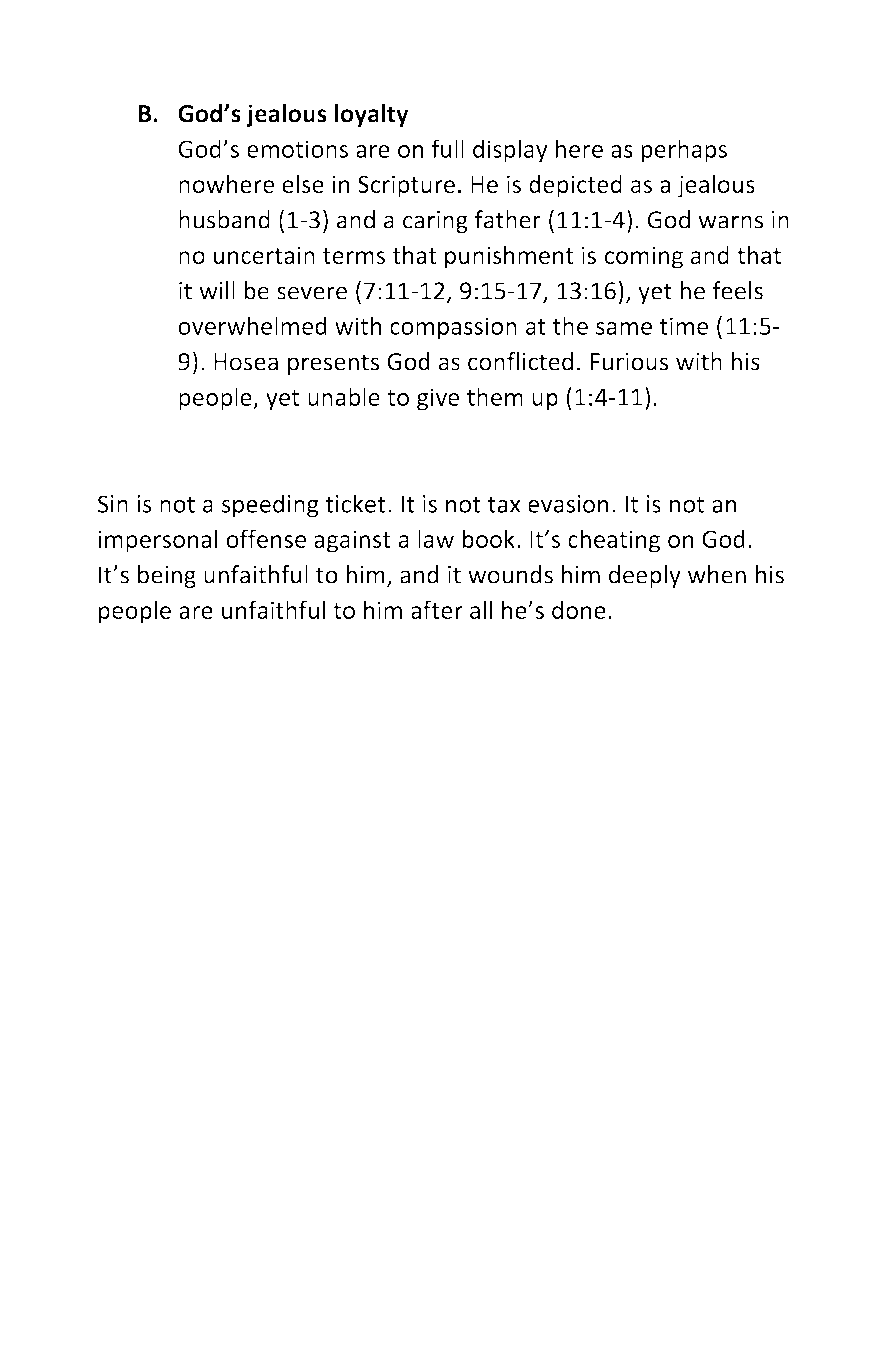  Describe the element at coordinates (447, 148) in the screenshot. I see `full` at that location.
